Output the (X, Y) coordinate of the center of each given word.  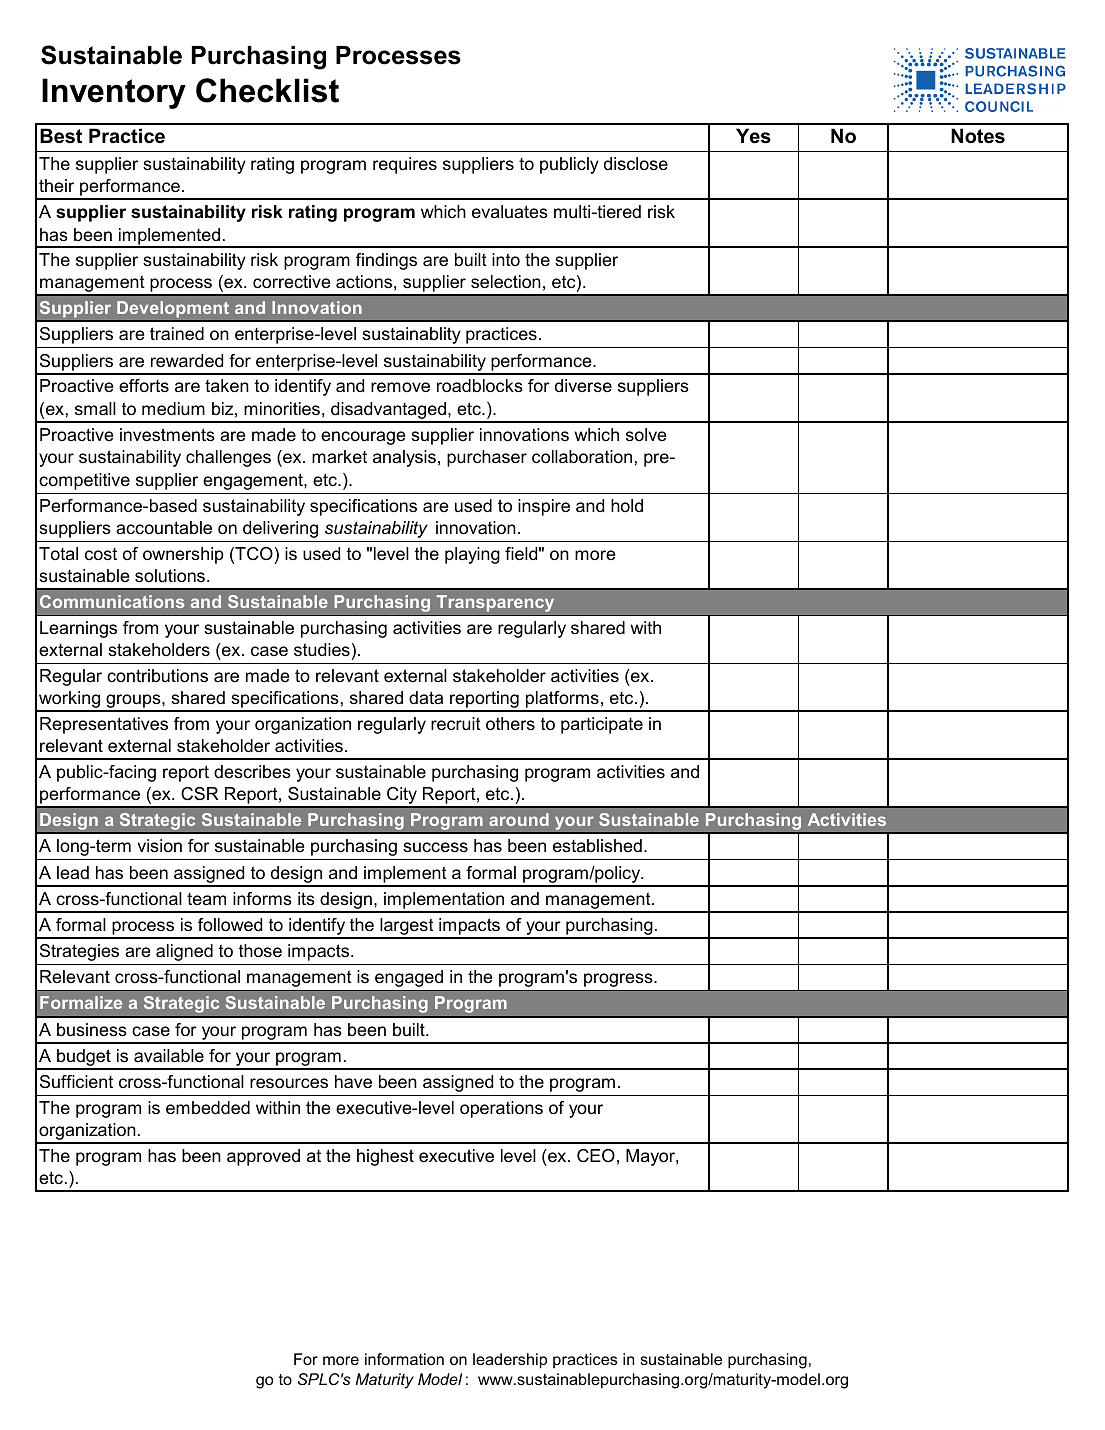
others (510, 724)
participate (602, 725)
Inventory (114, 93)
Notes (978, 136)
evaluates (510, 212)
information (404, 1359)
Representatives (104, 725)
